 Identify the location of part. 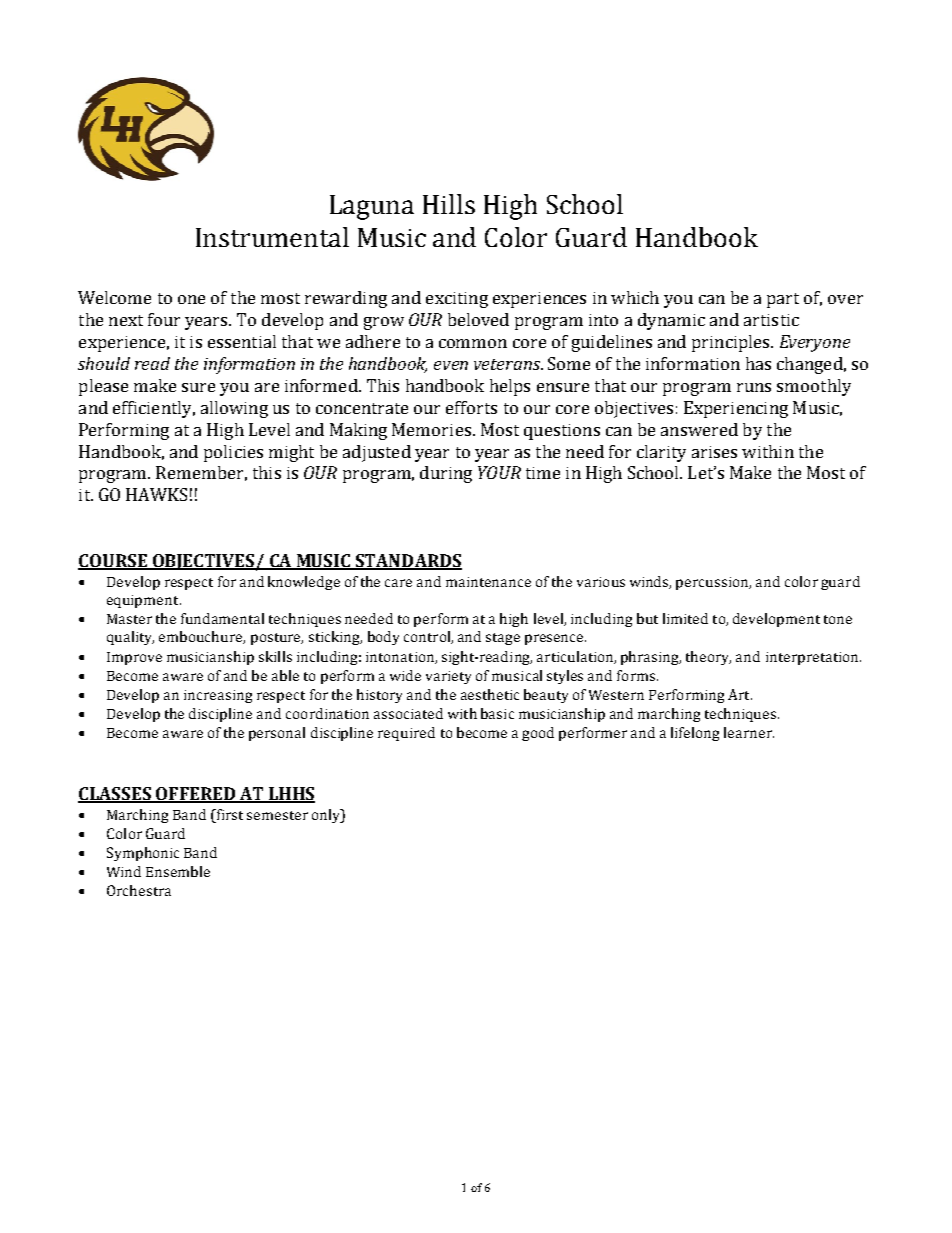
(783, 300).
